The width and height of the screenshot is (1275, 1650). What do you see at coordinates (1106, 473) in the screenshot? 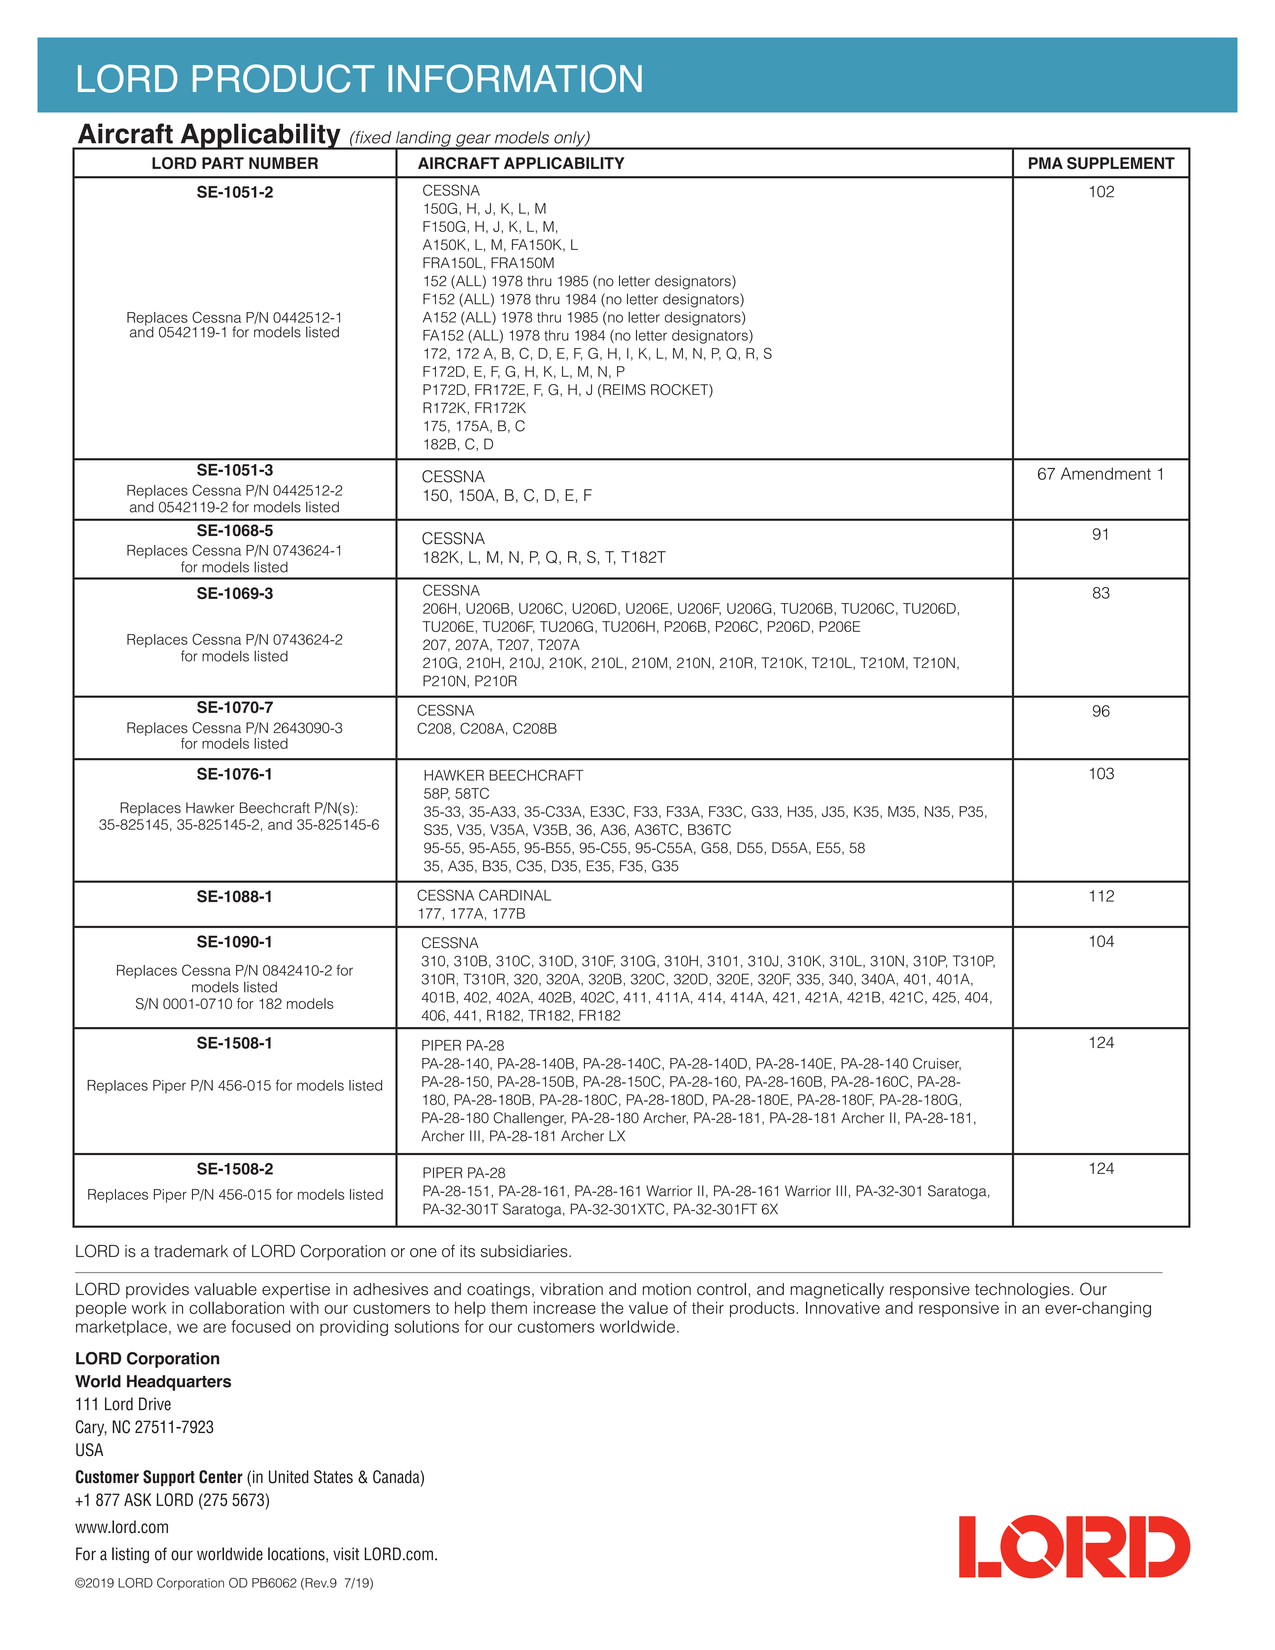
I see `Amendment` at bounding box center [1106, 473].
